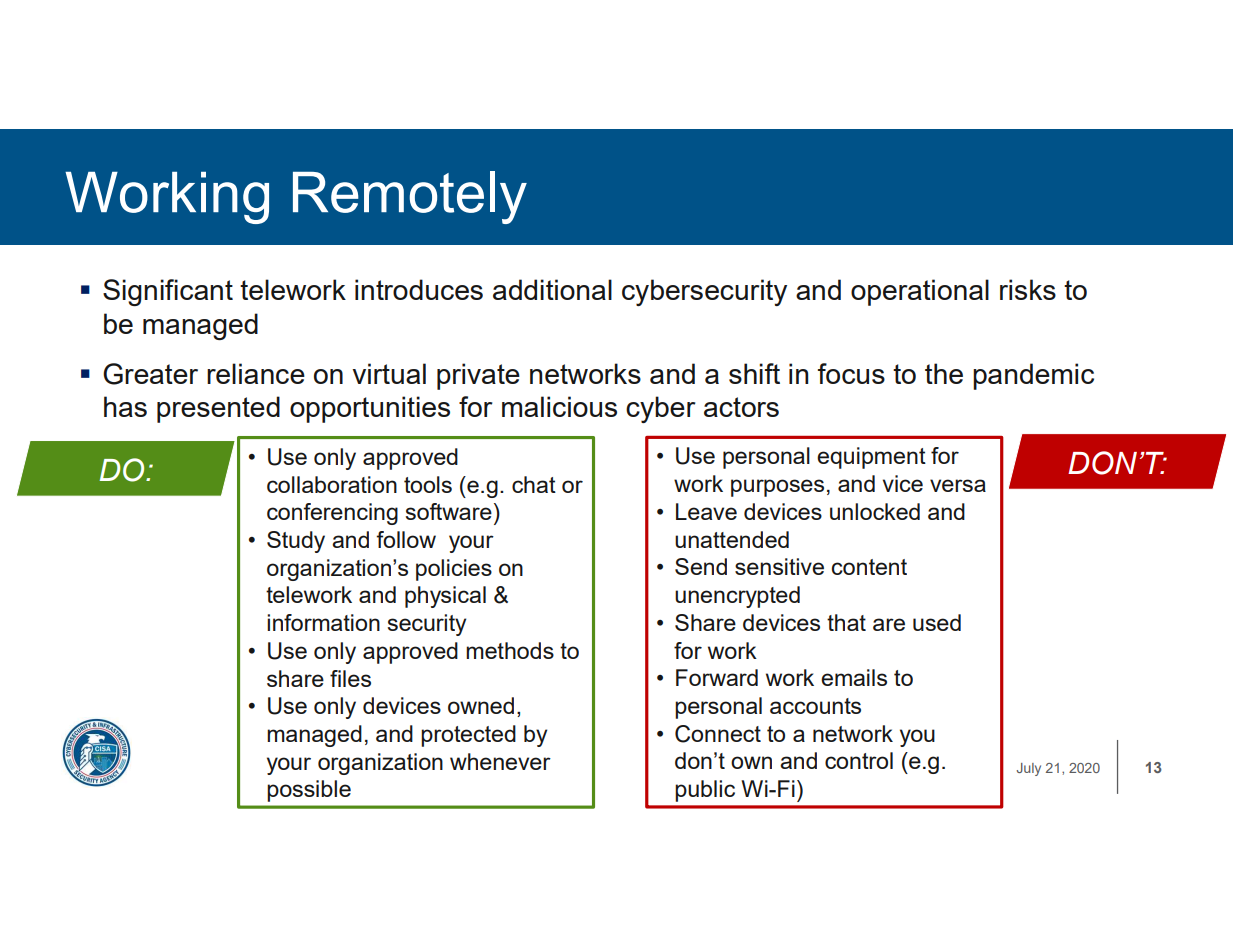 This screenshot has height=952, width=1233. Describe the element at coordinates (859, 760) in the screenshot. I see `control` at that location.
